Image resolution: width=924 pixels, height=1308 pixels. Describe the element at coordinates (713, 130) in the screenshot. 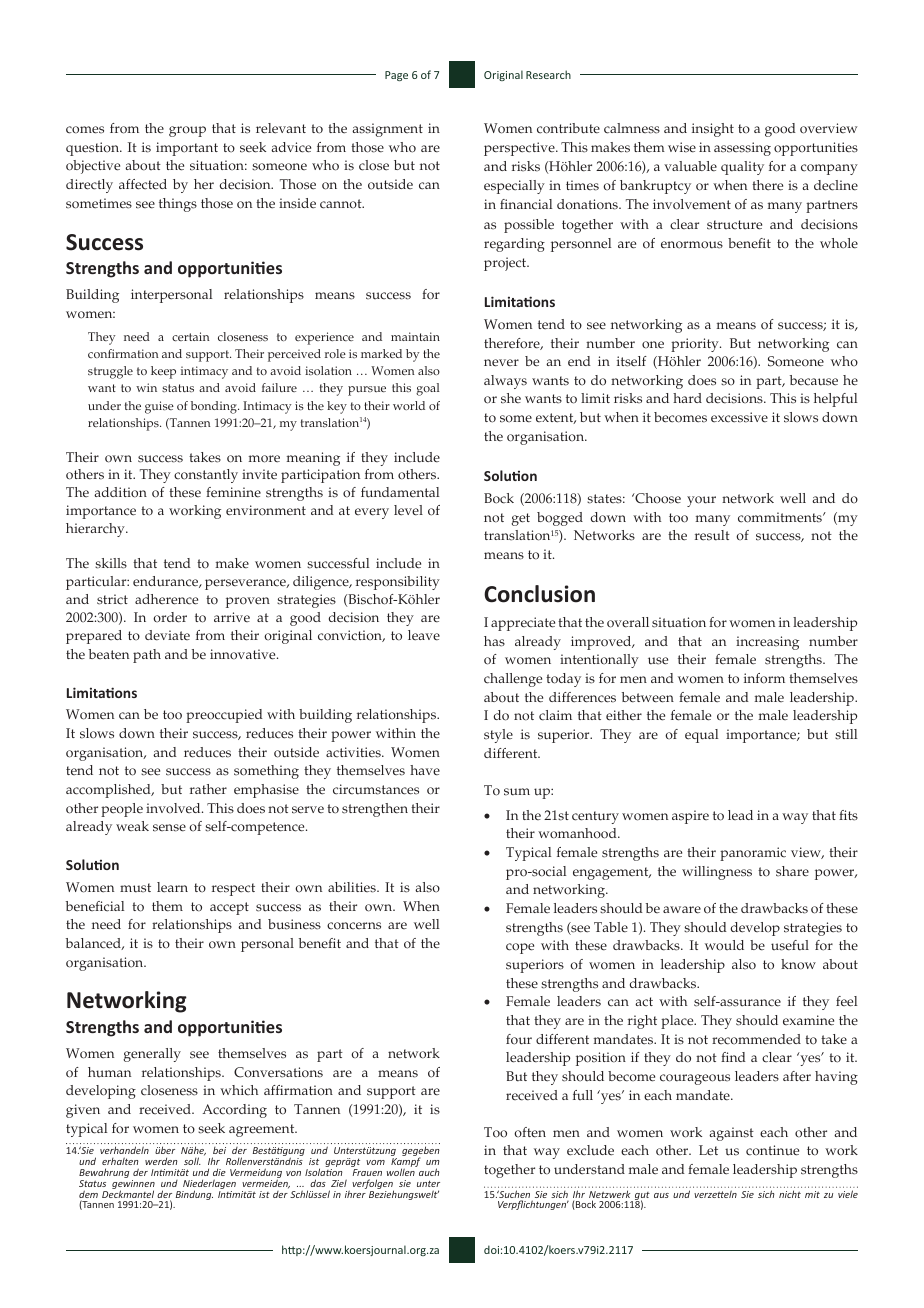

I see `insight` at that location.
